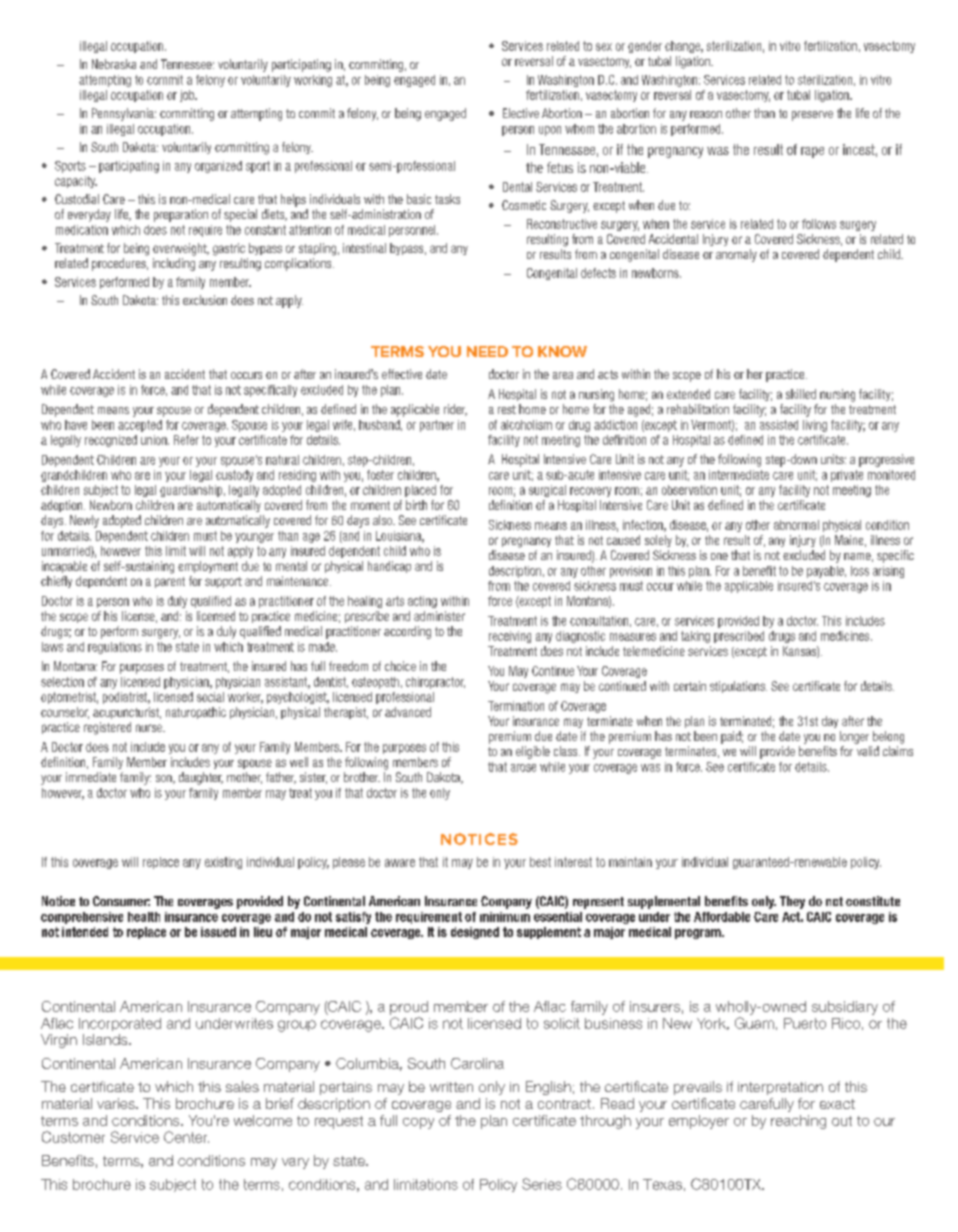 The height and width of the screenshot is (1232, 958). Describe the element at coordinates (170, 582) in the screenshot. I see `parent` at that location.
